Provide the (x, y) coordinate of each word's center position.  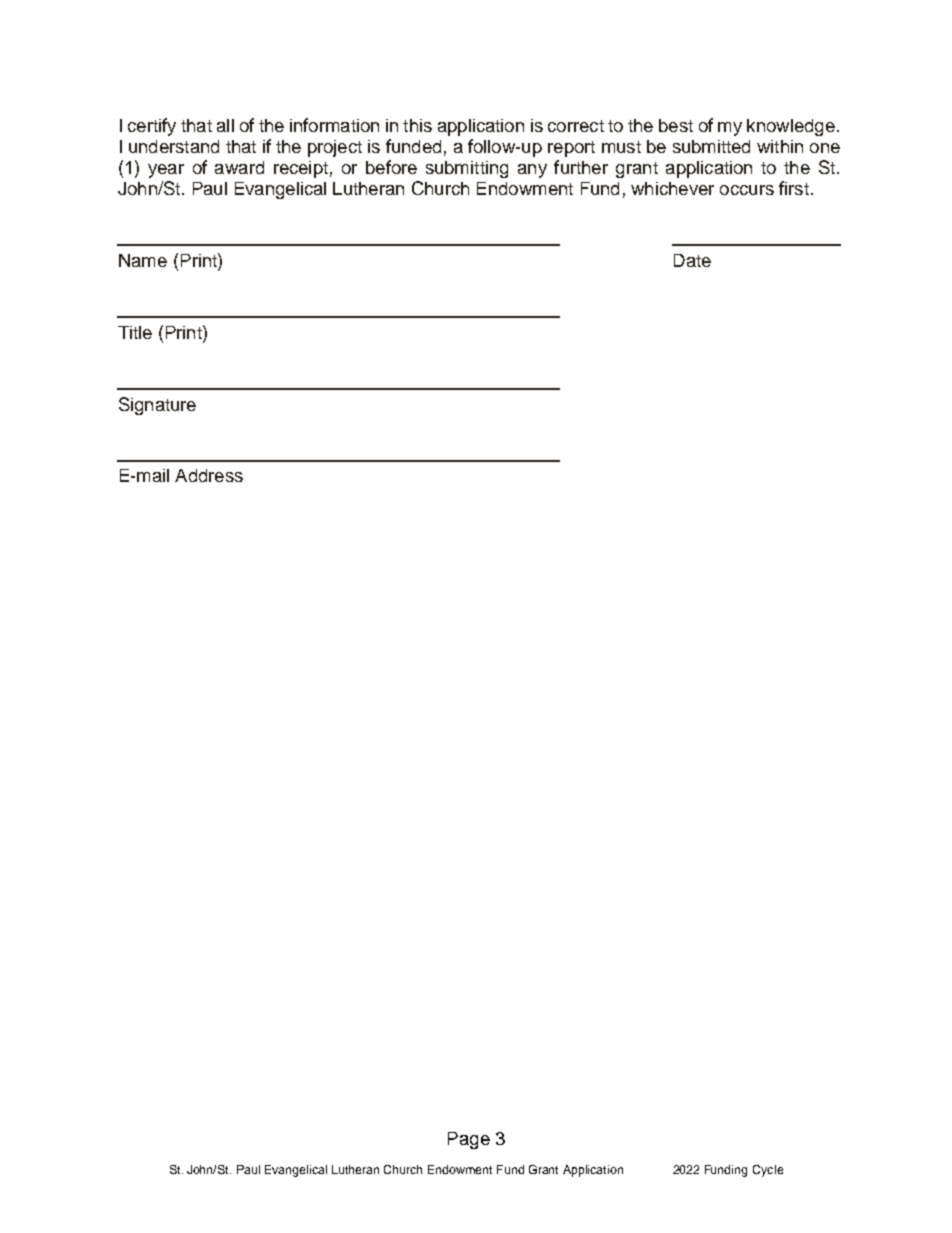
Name (143, 260)
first (794, 188)
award (239, 167)
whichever (672, 188)
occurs (747, 190)
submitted (711, 146)
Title (135, 332)
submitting (467, 169)
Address (209, 475)
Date (692, 260)
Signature (157, 406)
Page (469, 1140)
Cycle (768, 1171)
